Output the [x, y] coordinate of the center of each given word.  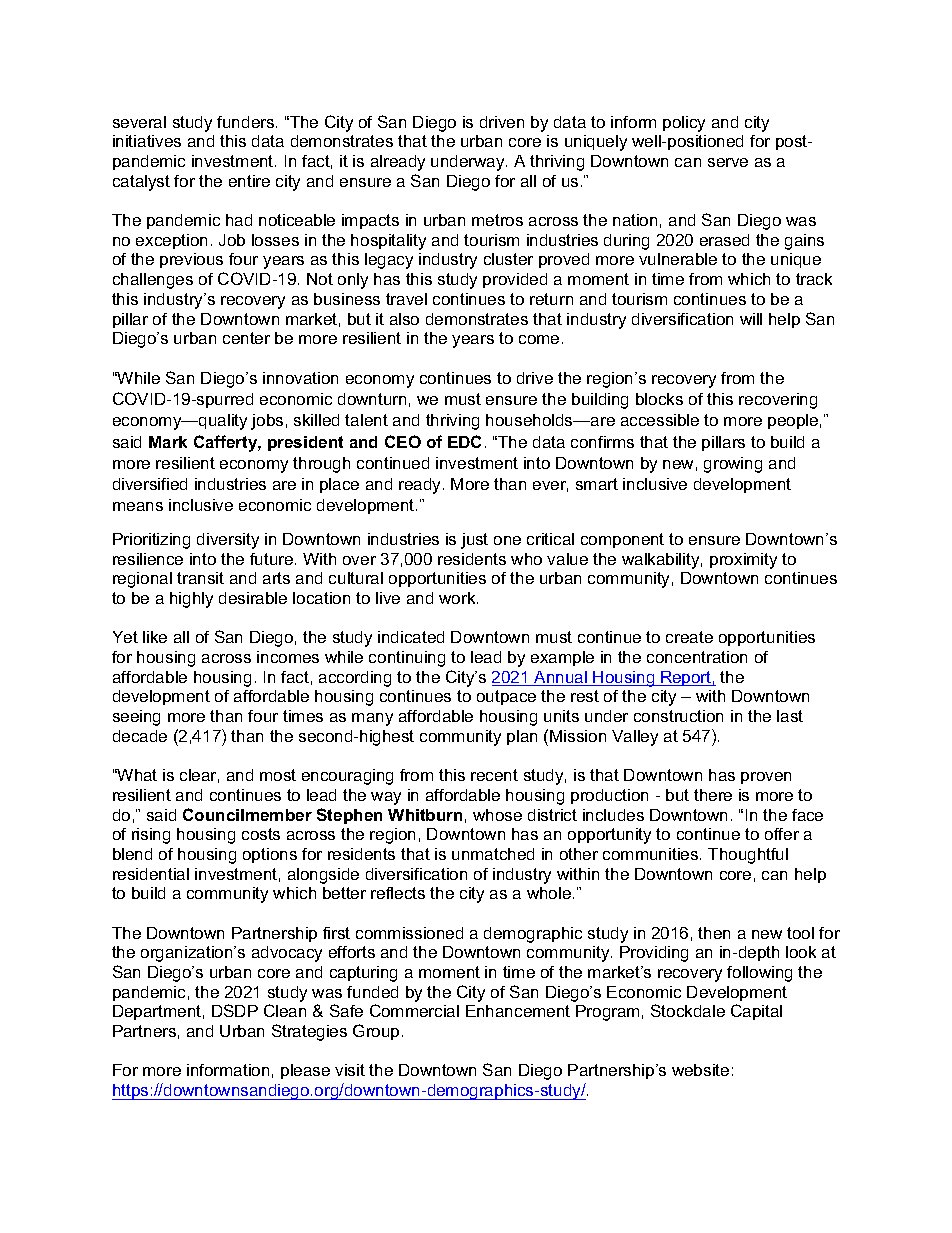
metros [497, 220]
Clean [285, 1010]
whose [497, 815]
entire [249, 181]
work [458, 598]
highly [191, 600]
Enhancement [518, 1011]
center [246, 338]
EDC [464, 441]
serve [728, 162]
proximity [743, 561]
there [713, 795]
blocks [659, 399]
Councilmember [247, 814]
